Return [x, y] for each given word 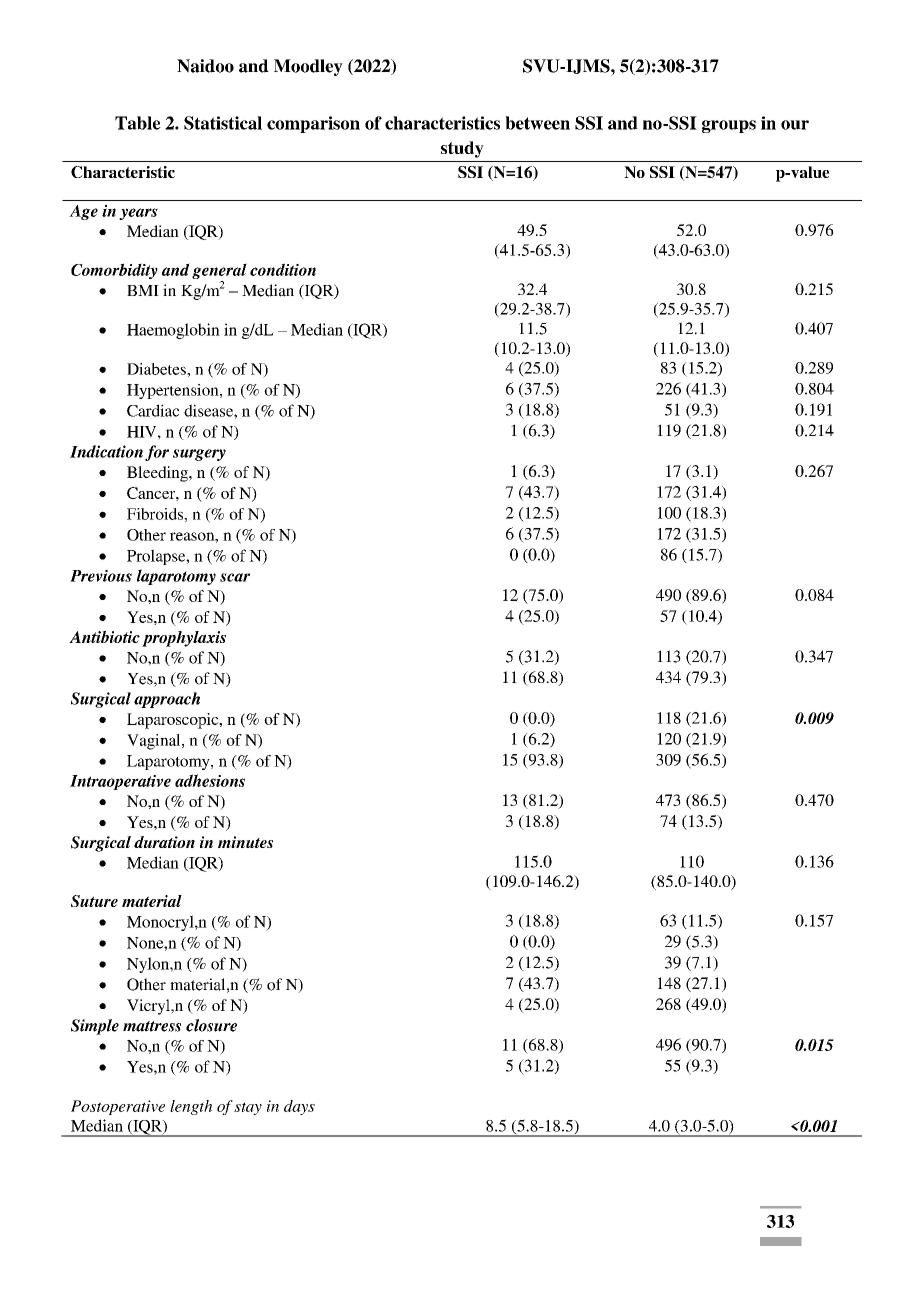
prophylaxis [184, 639]
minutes [245, 842]
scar [235, 577]
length [191, 1107]
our [795, 125]
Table [138, 123]
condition [283, 269]
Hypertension [174, 391]
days [299, 1107]
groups [729, 126]
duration [164, 842]
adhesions [210, 780]
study [462, 149]
